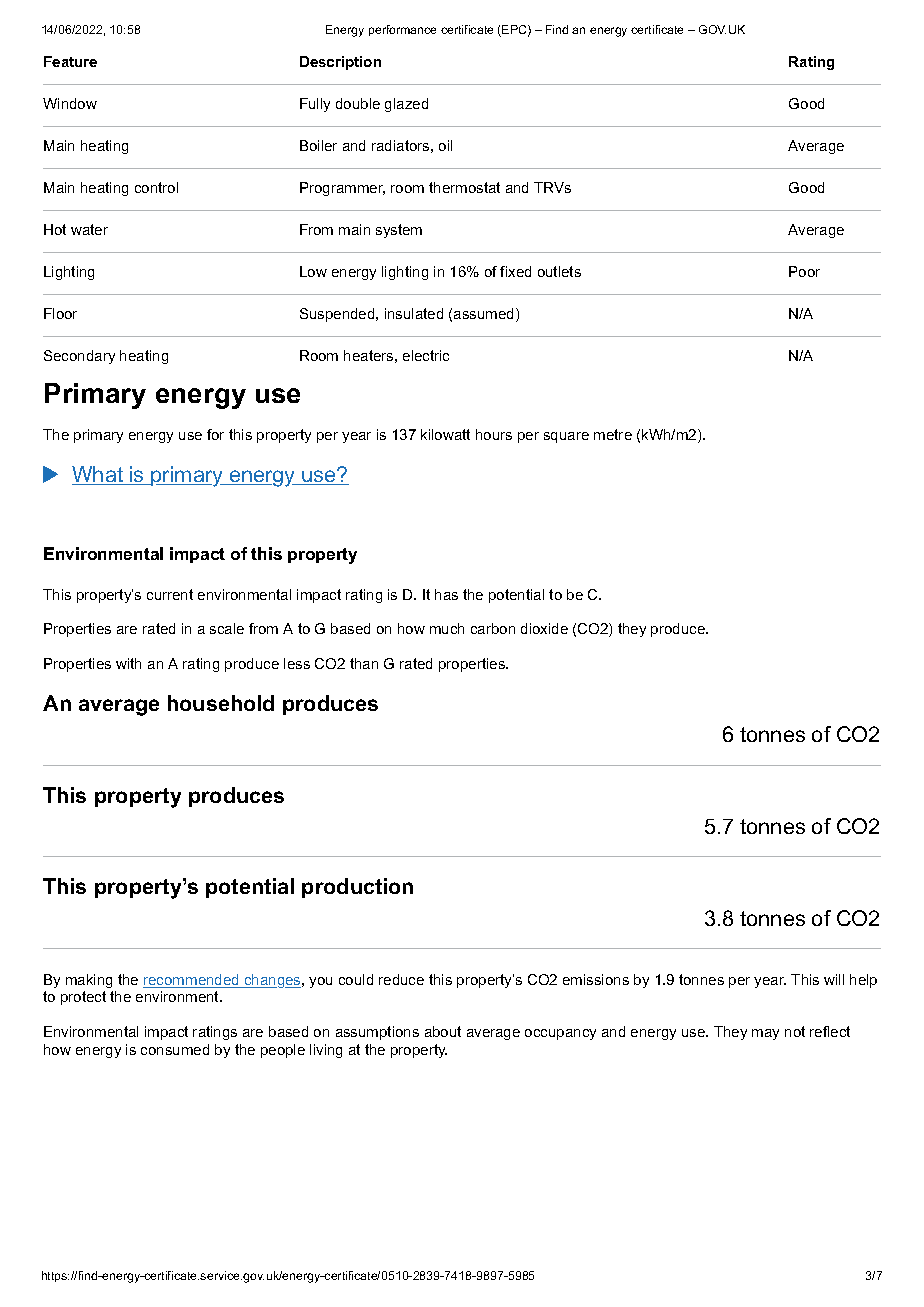 Image resolution: width=924 pixels, height=1307 pixels. I want to click on electric, so click(426, 355).
